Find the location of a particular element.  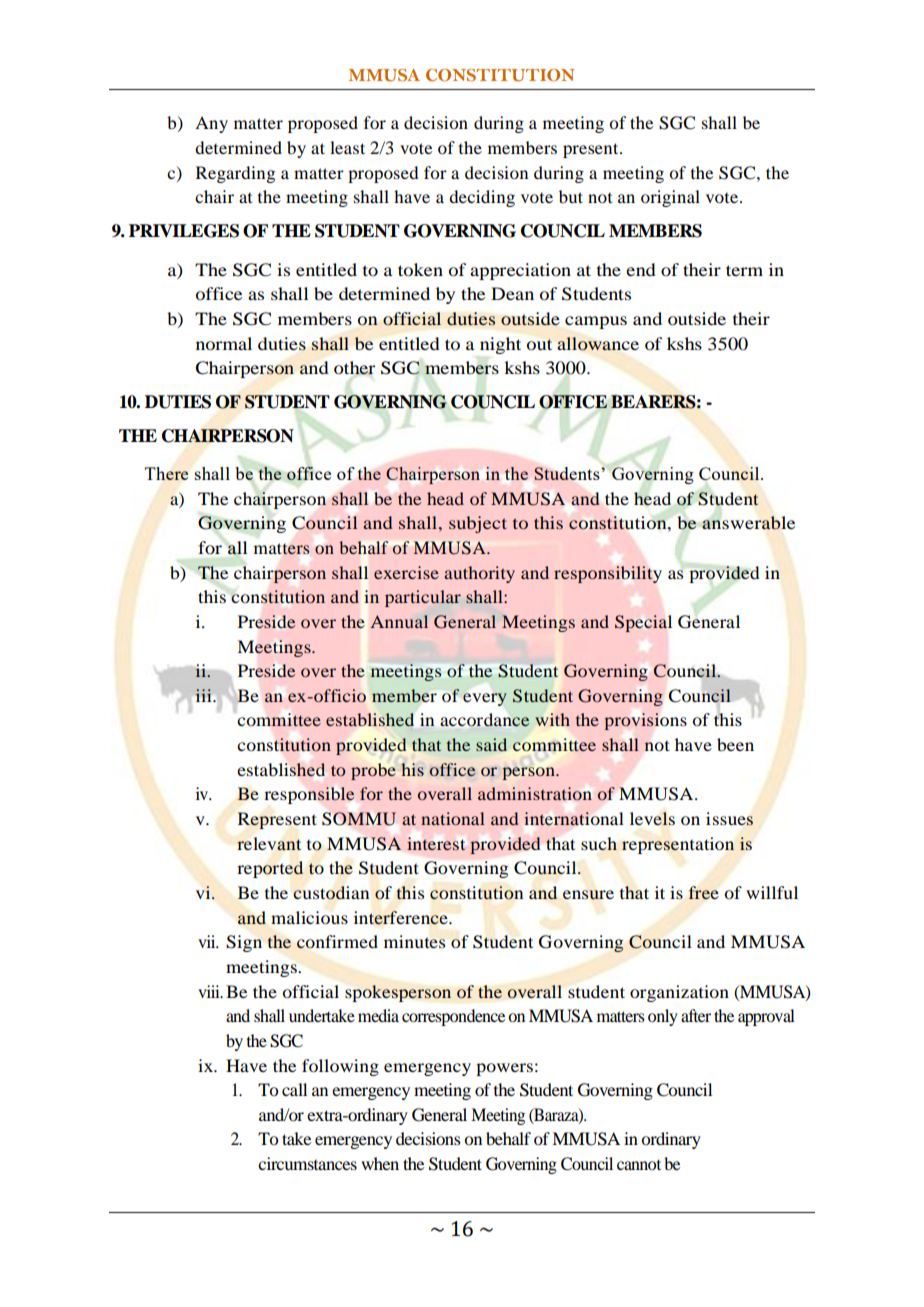

normal is located at coordinates (224, 343).
